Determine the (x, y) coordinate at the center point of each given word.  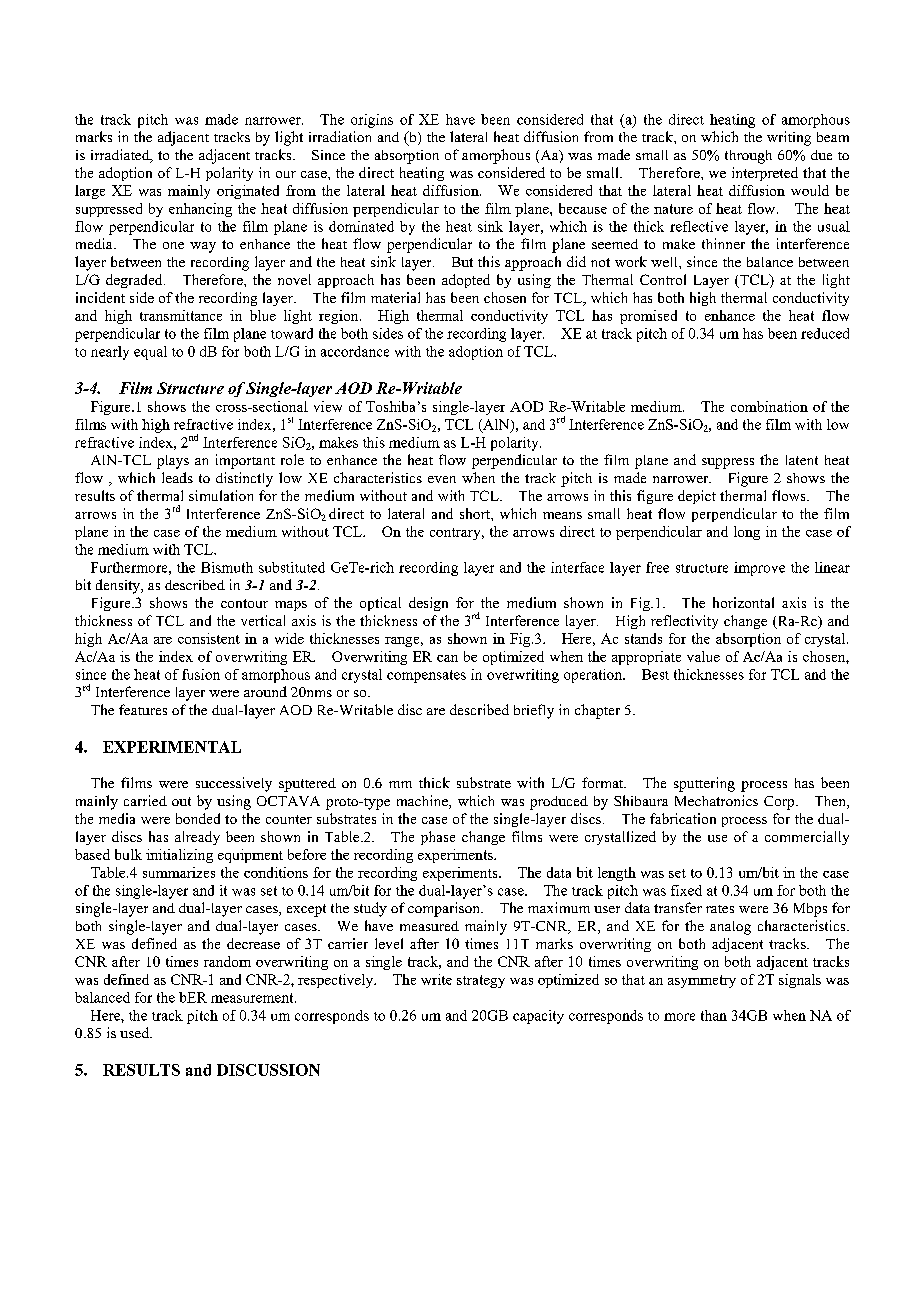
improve (759, 569)
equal (150, 353)
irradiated (121, 156)
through (748, 157)
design (428, 604)
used (135, 1032)
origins (372, 121)
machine (423, 802)
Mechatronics (716, 800)
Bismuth (227, 567)
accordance (355, 351)
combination (769, 406)
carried (145, 800)
